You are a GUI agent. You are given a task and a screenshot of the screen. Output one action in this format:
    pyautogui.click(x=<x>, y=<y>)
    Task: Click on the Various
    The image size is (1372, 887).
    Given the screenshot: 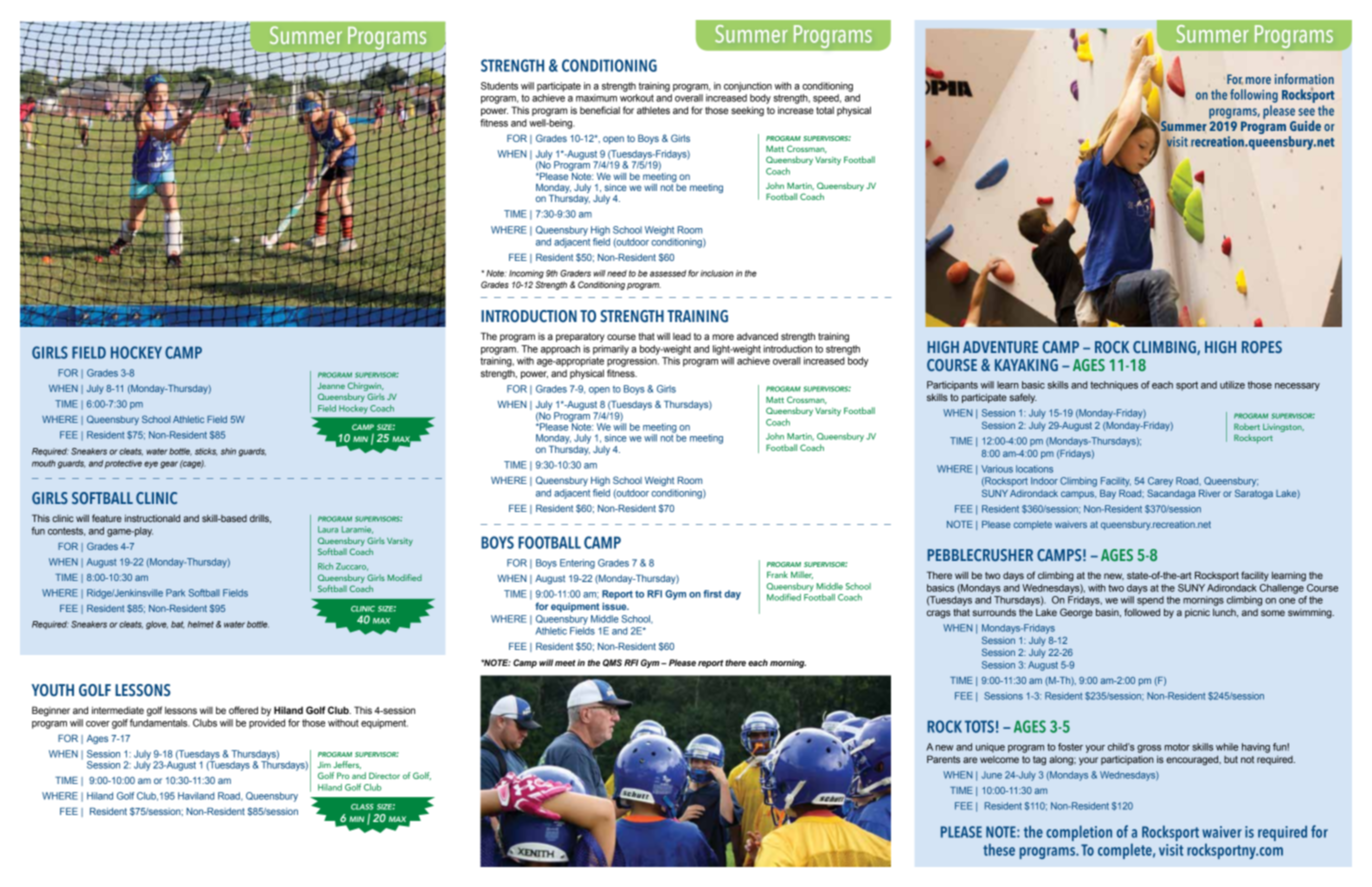 What is the action you would take?
    pyautogui.click(x=997, y=469)
